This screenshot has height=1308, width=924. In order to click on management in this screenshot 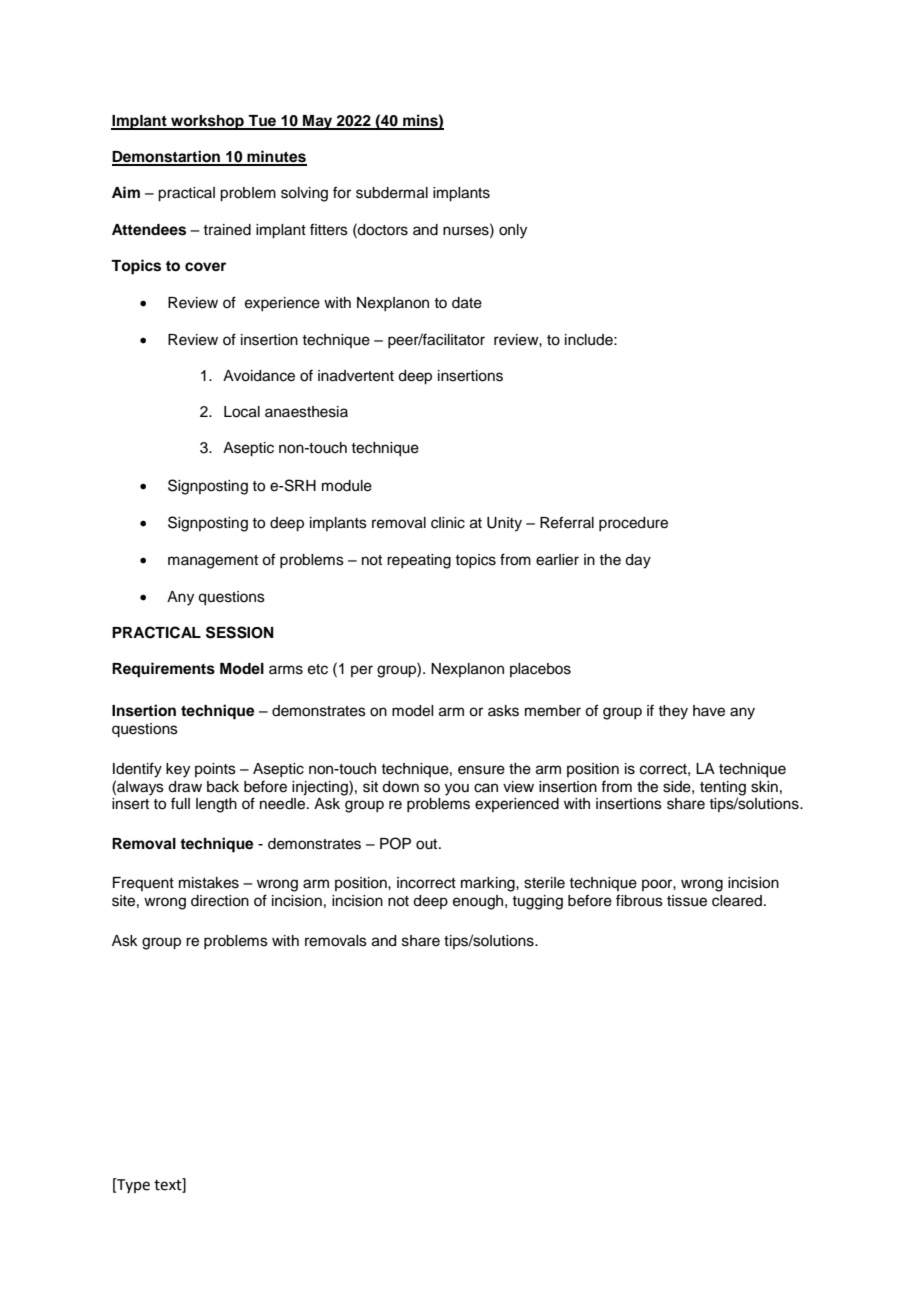, I will do `click(213, 562)`.
